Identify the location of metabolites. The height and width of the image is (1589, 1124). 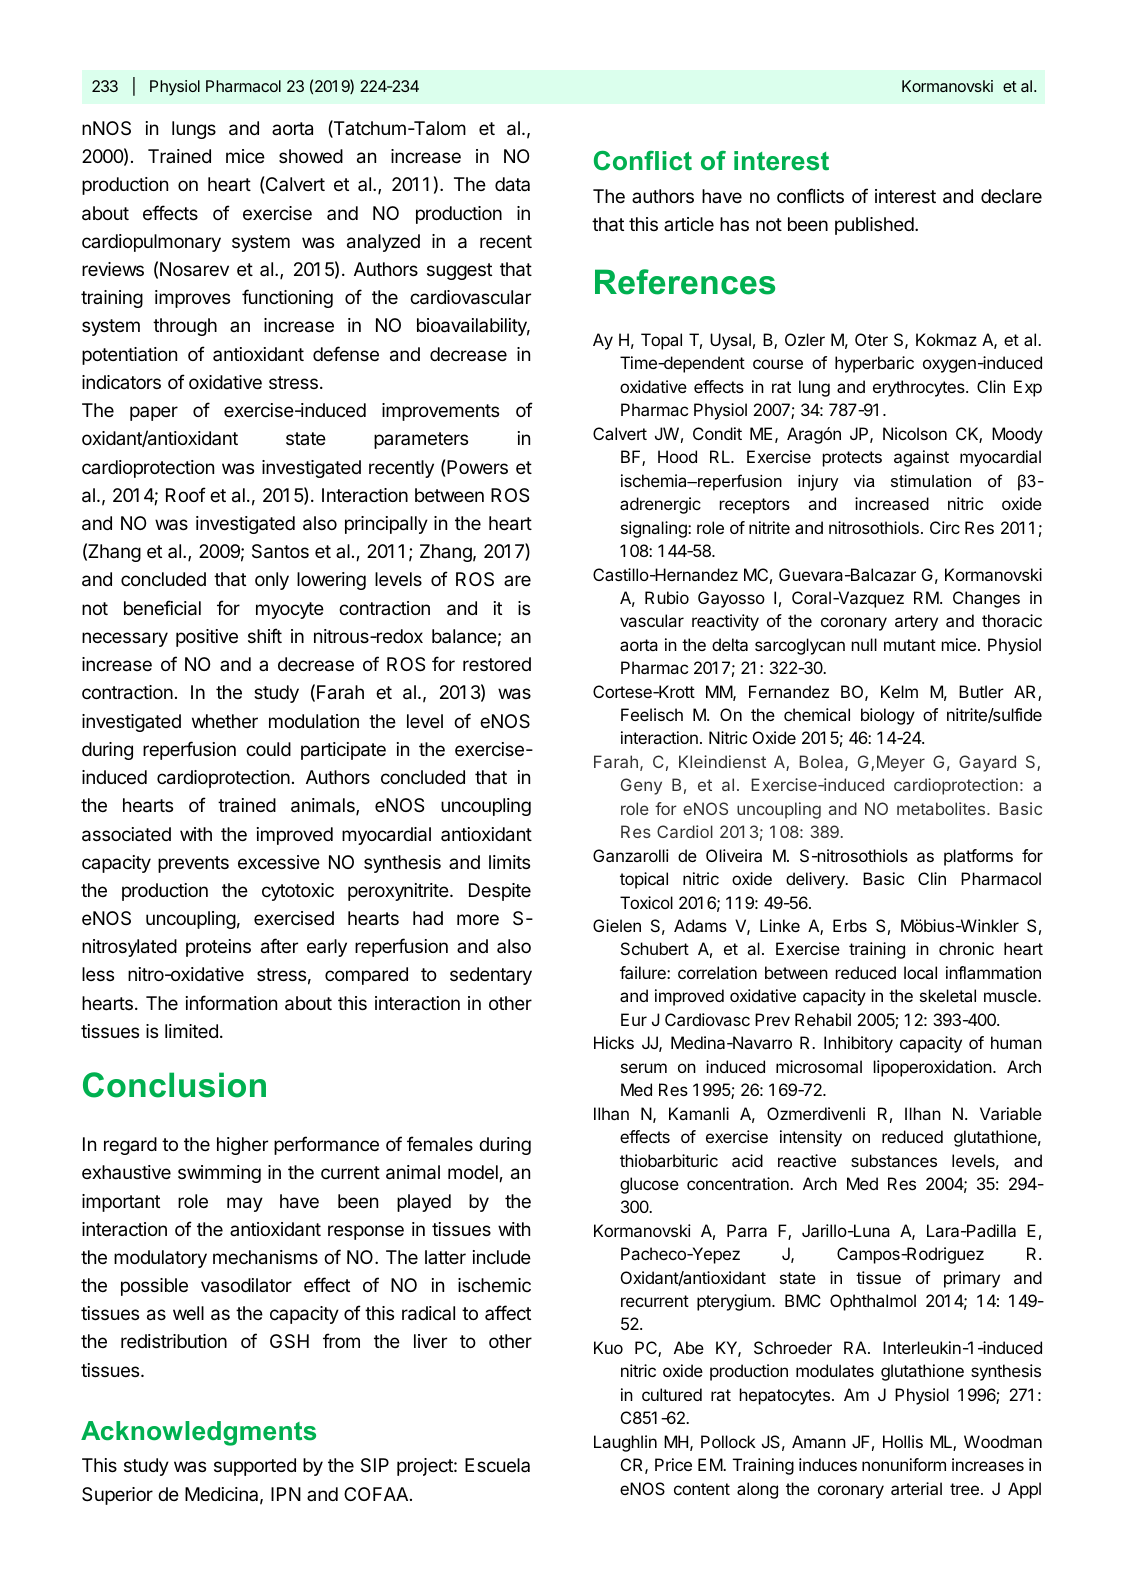
(942, 808).
